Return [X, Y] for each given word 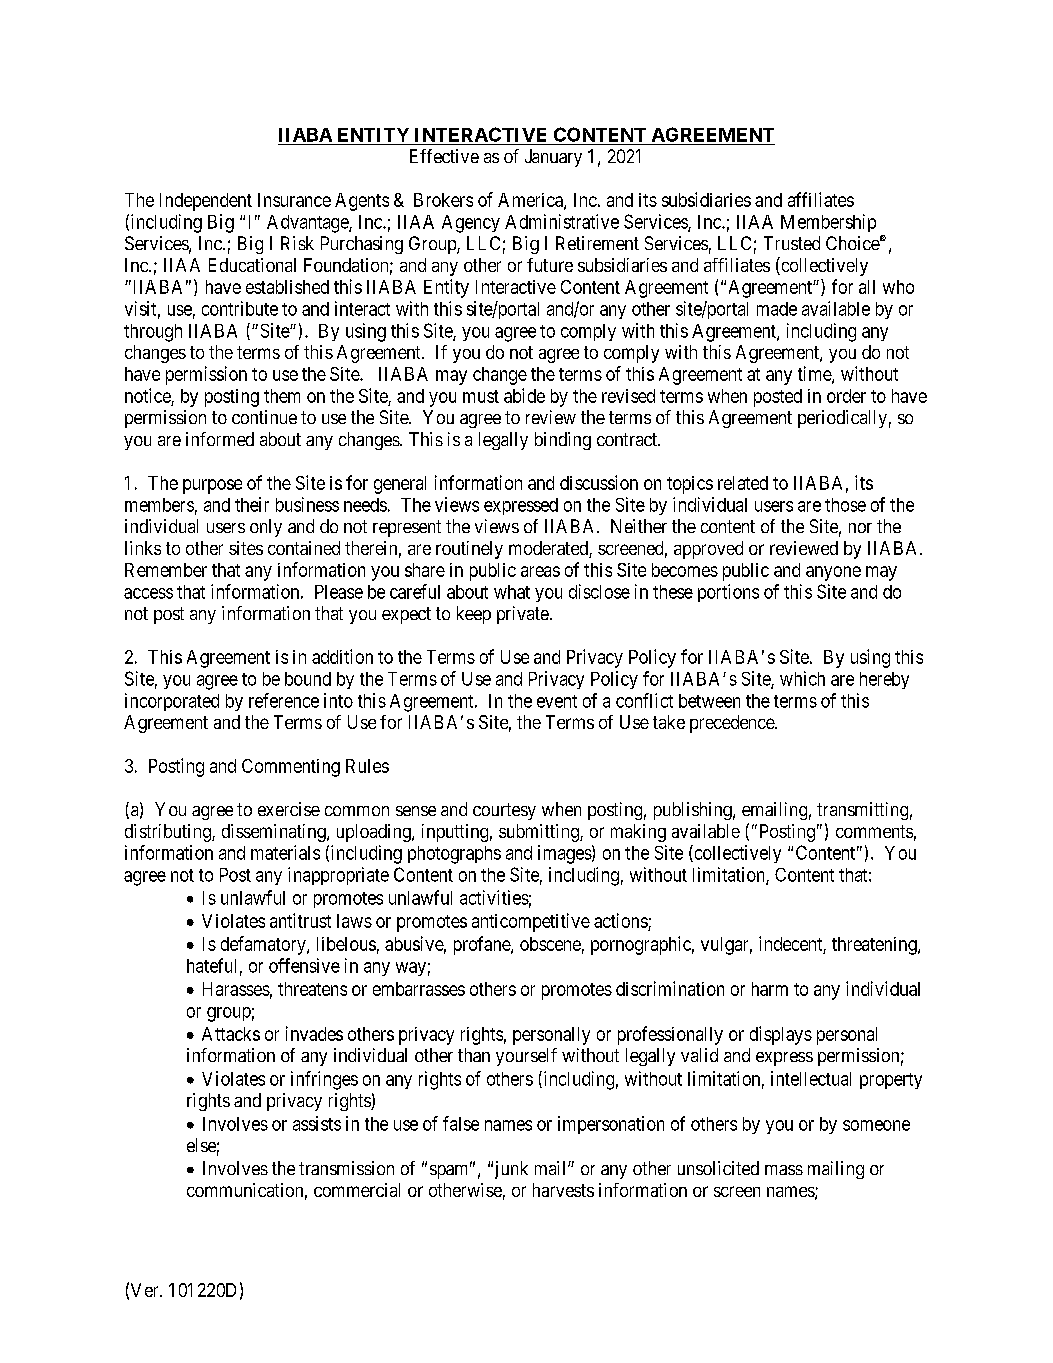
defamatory [264, 945]
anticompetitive [531, 922]
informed [220, 439]
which [802, 678]
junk [509, 1170]
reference [284, 700]
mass [784, 1170]
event [557, 701]
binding [563, 441]
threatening [875, 946]
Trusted [792, 243]
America [531, 201]
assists [317, 1123]
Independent [206, 202]
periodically [842, 419]
